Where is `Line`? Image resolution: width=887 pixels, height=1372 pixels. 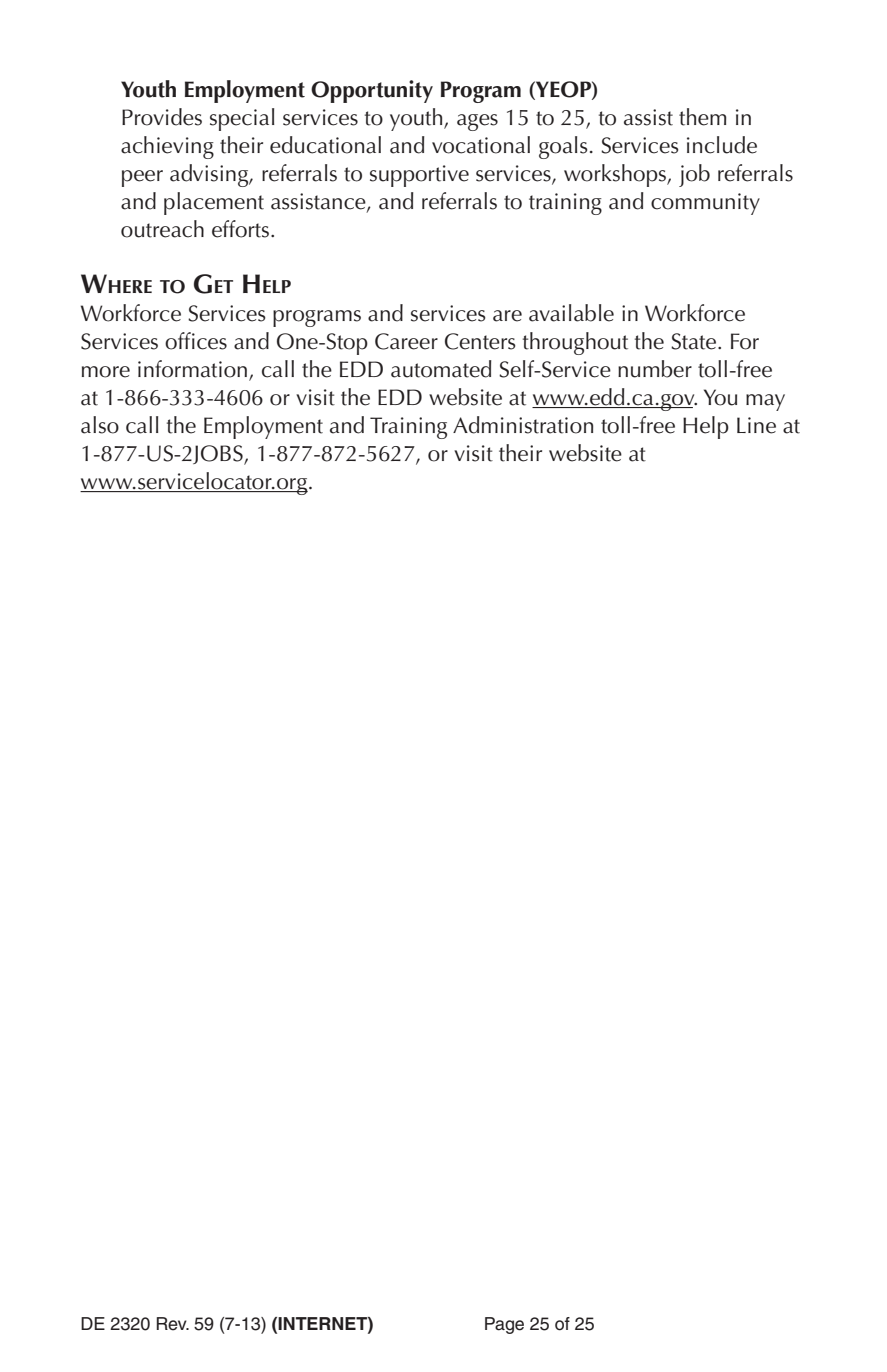
Line is located at coordinates (756, 425).
